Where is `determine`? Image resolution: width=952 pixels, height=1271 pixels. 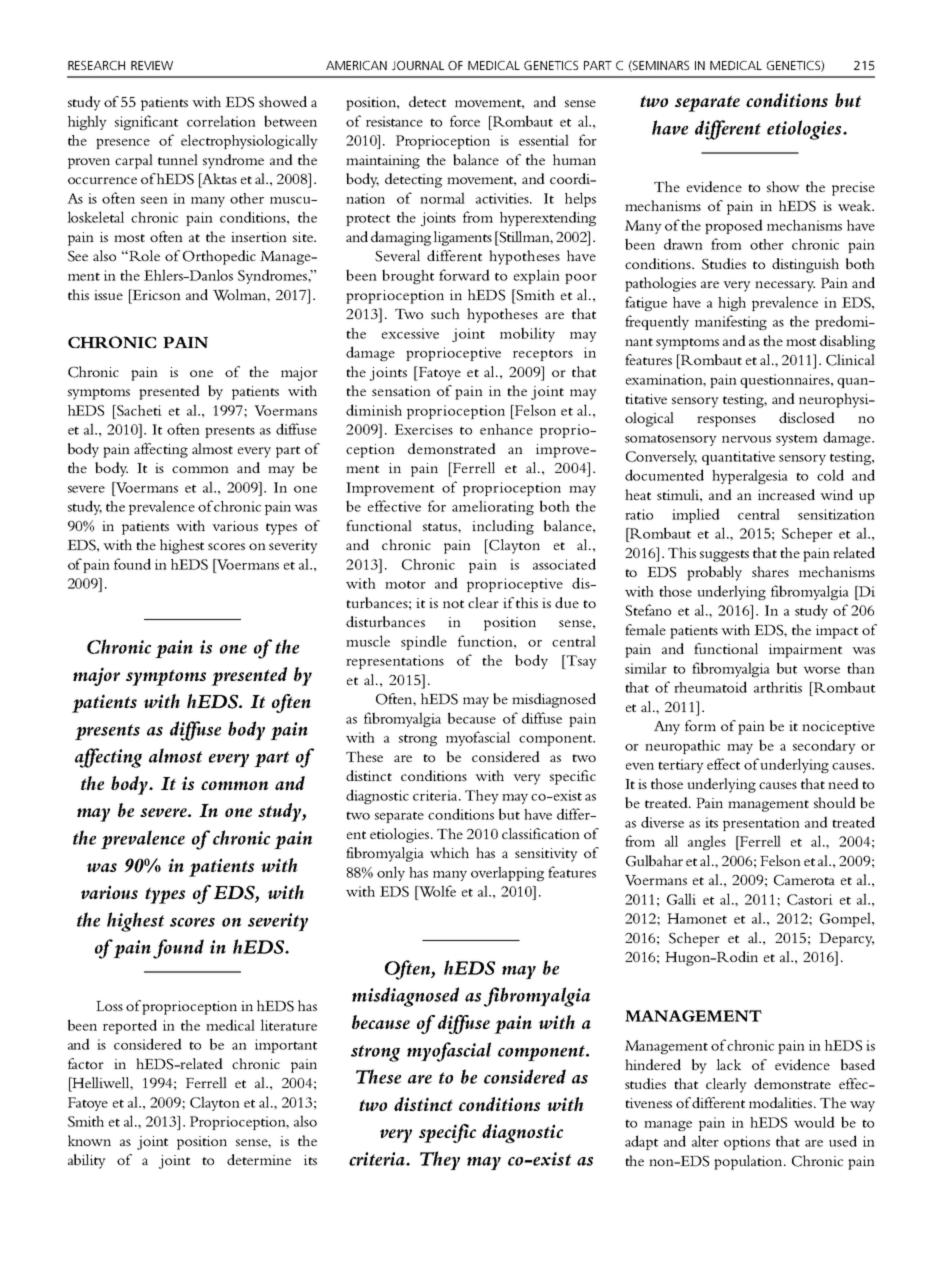
determine is located at coordinates (259, 1159).
